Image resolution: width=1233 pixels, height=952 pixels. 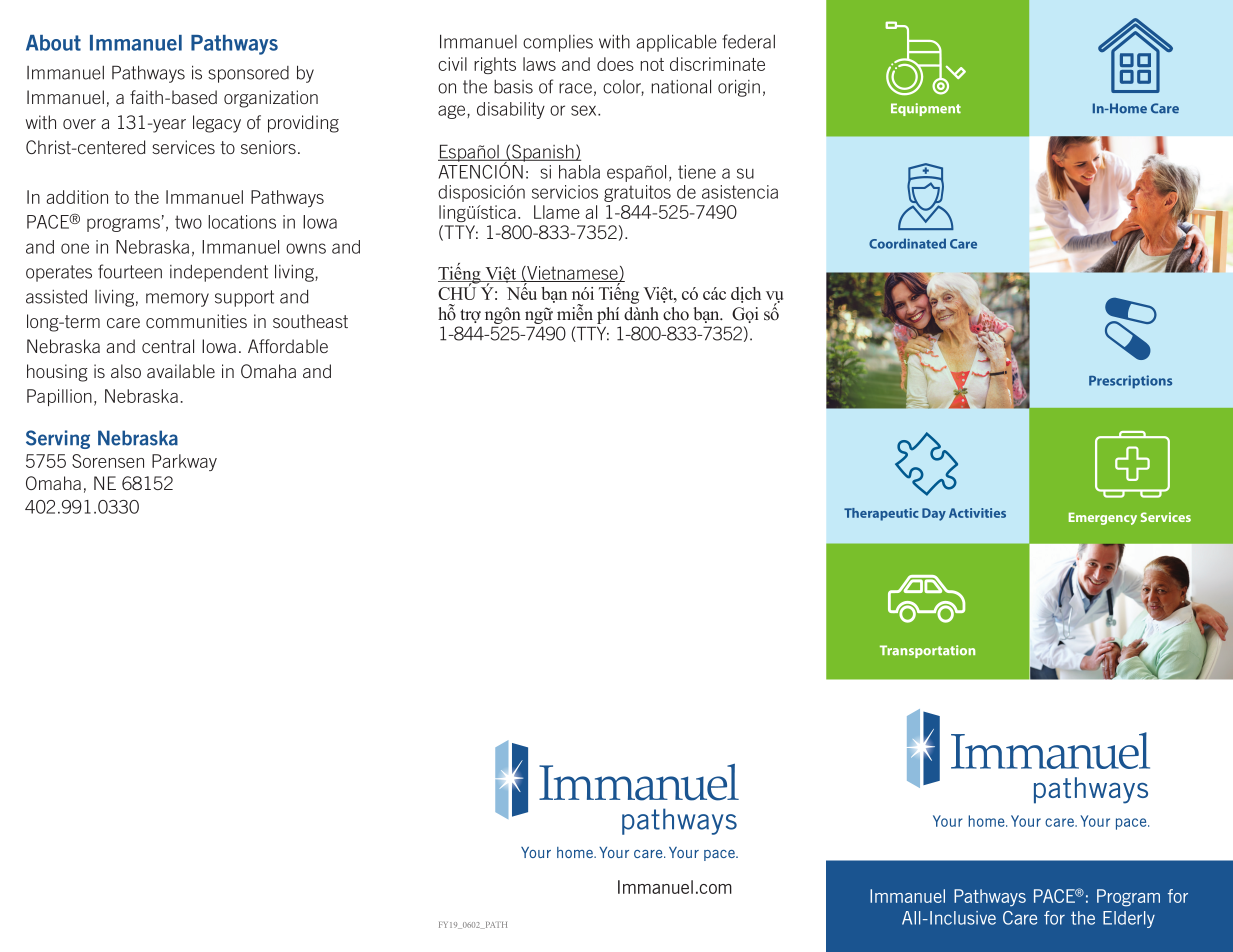 I want to click on Emergency, so click(x=1103, y=518).
